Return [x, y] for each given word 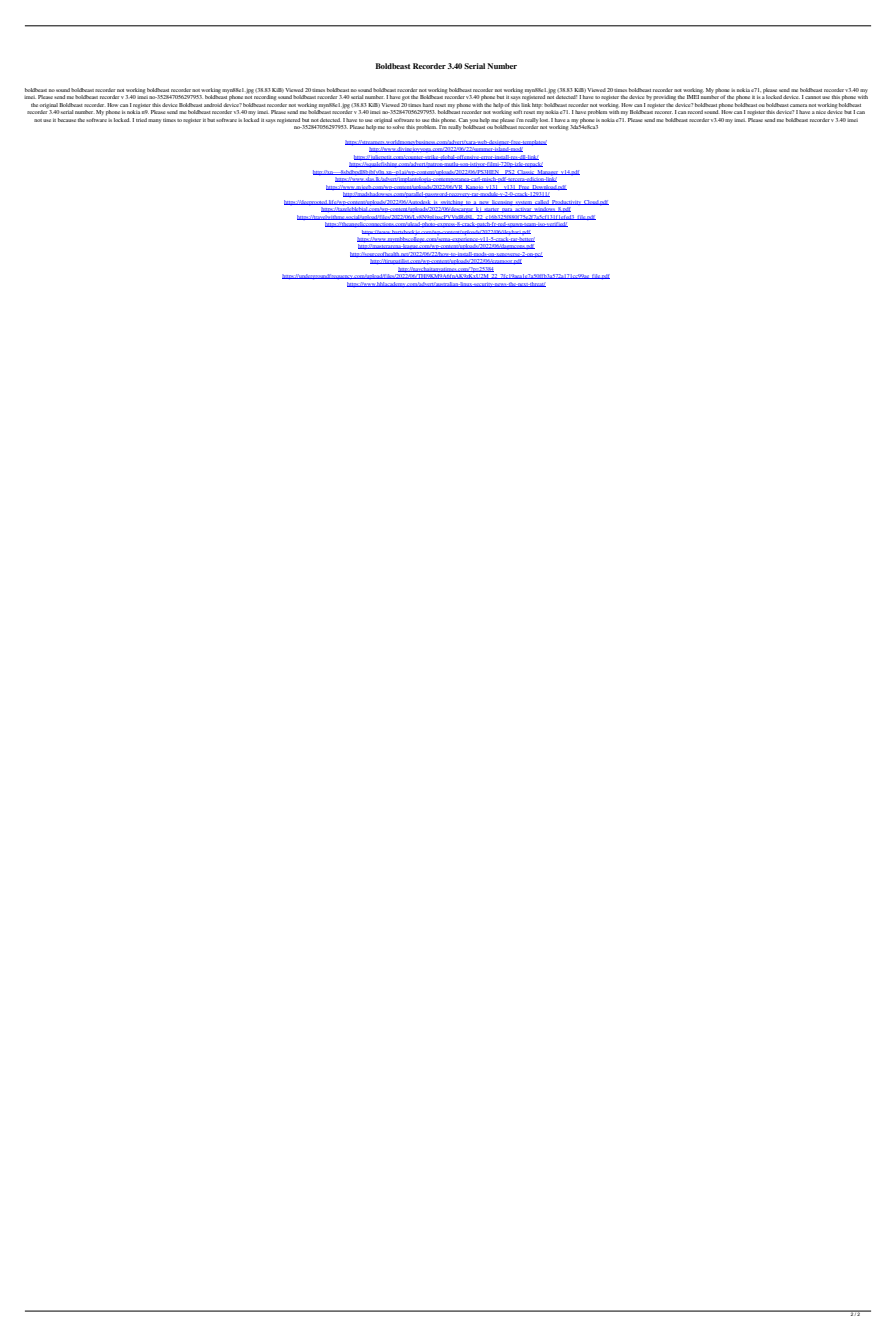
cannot [813, 97]
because [67, 120]
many [154, 121]
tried [141, 120]
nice [821, 112]
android [213, 105]
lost [545, 120]
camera [798, 105]
